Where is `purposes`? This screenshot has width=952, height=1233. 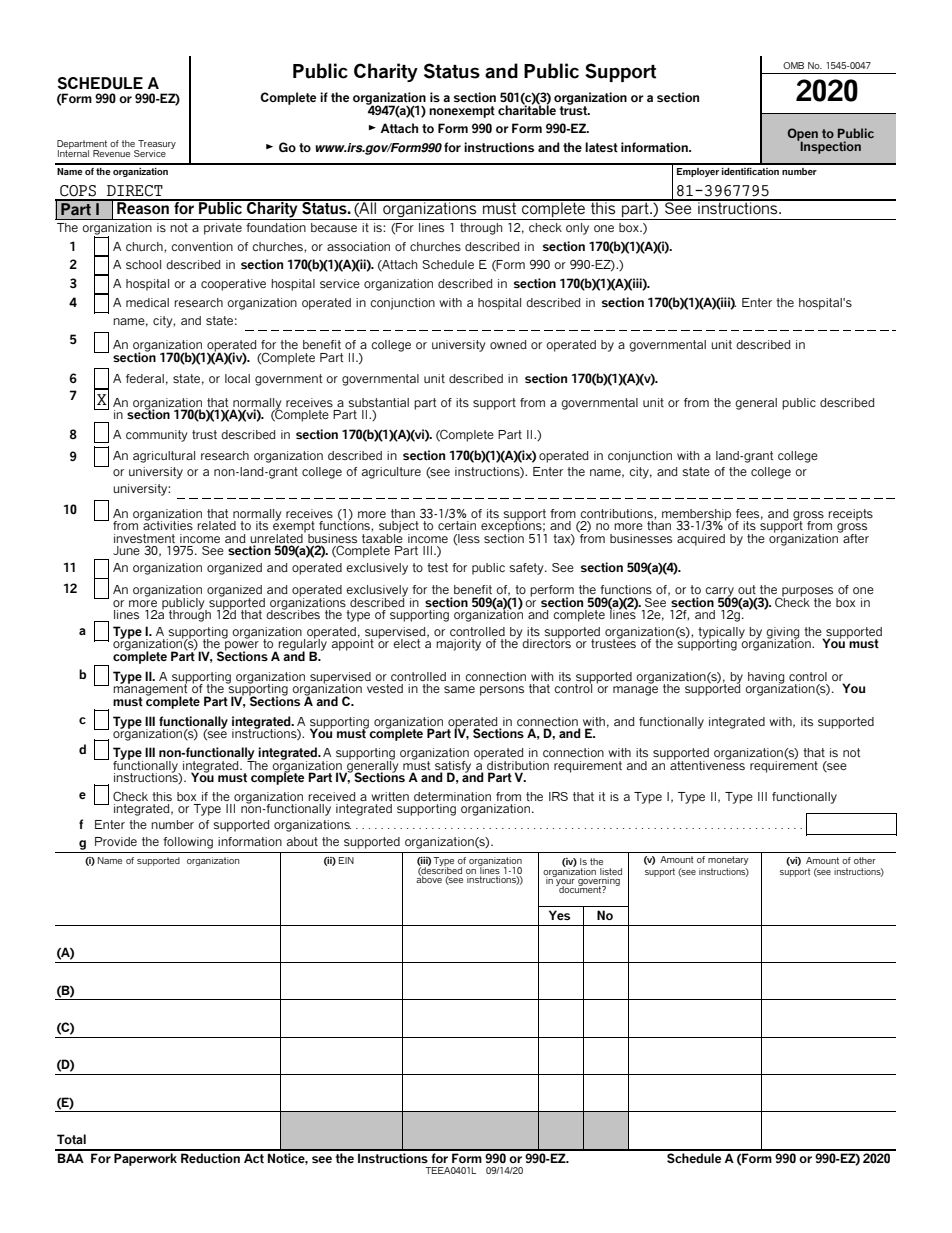
purposes is located at coordinates (806, 593).
